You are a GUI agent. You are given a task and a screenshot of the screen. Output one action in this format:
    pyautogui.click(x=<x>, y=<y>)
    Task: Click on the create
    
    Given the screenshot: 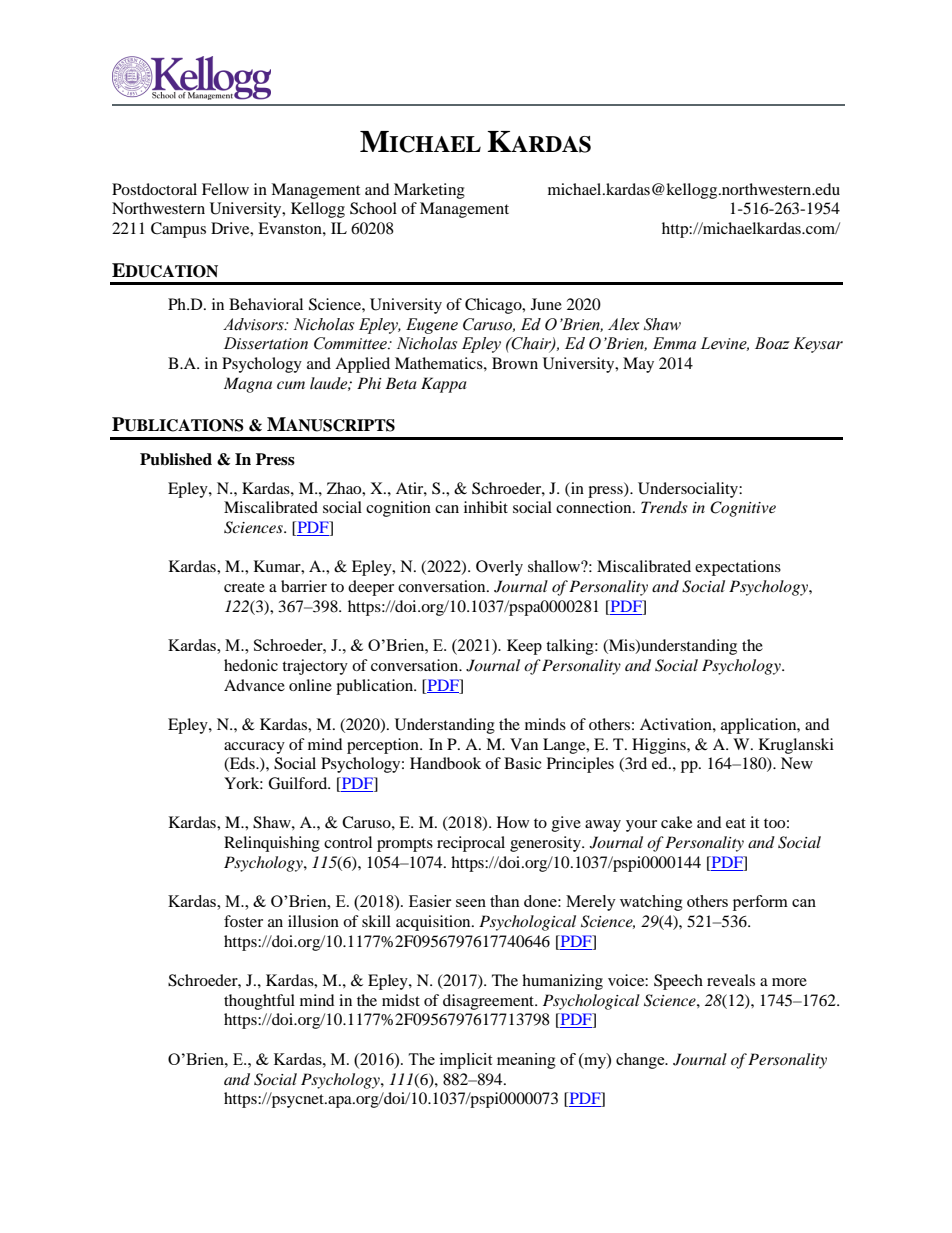 What is the action you would take?
    pyautogui.click(x=244, y=587)
